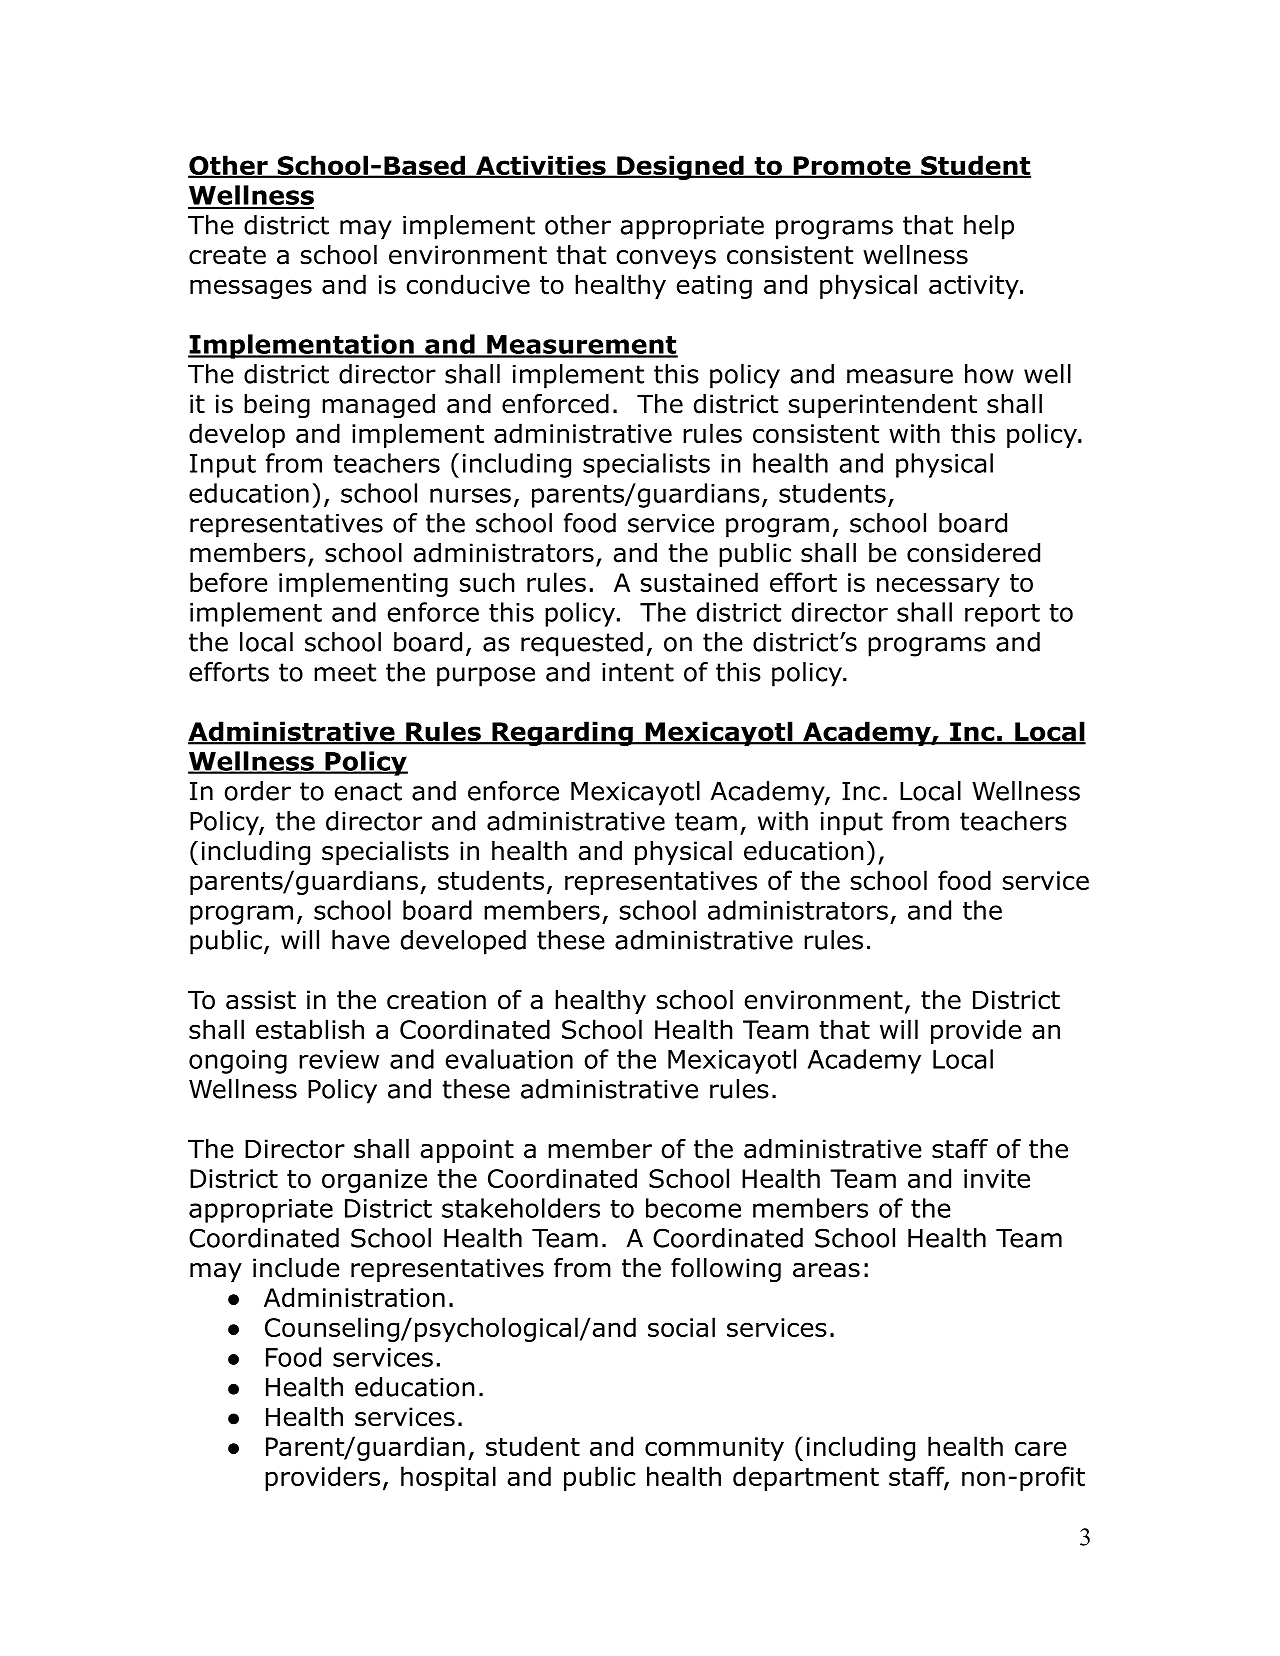 This document has height=1656, width=1280. Describe the element at coordinates (989, 227) in the document. I see `help` at that location.
